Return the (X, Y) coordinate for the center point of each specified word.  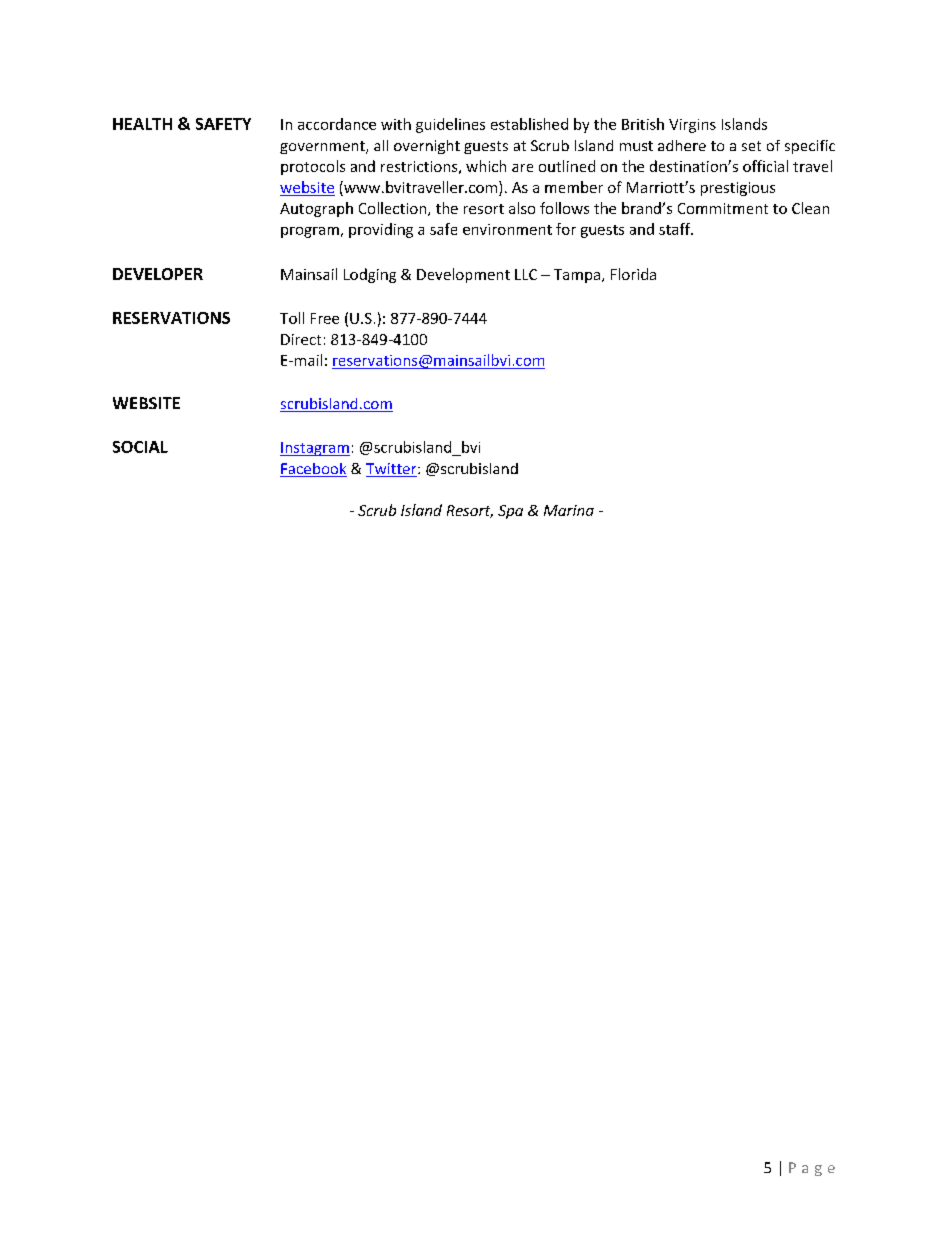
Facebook (313, 470)
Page (812, 1169)
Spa (510, 512)
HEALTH (142, 124)
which (486, 166)
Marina (569, 510)
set (751, 146)
